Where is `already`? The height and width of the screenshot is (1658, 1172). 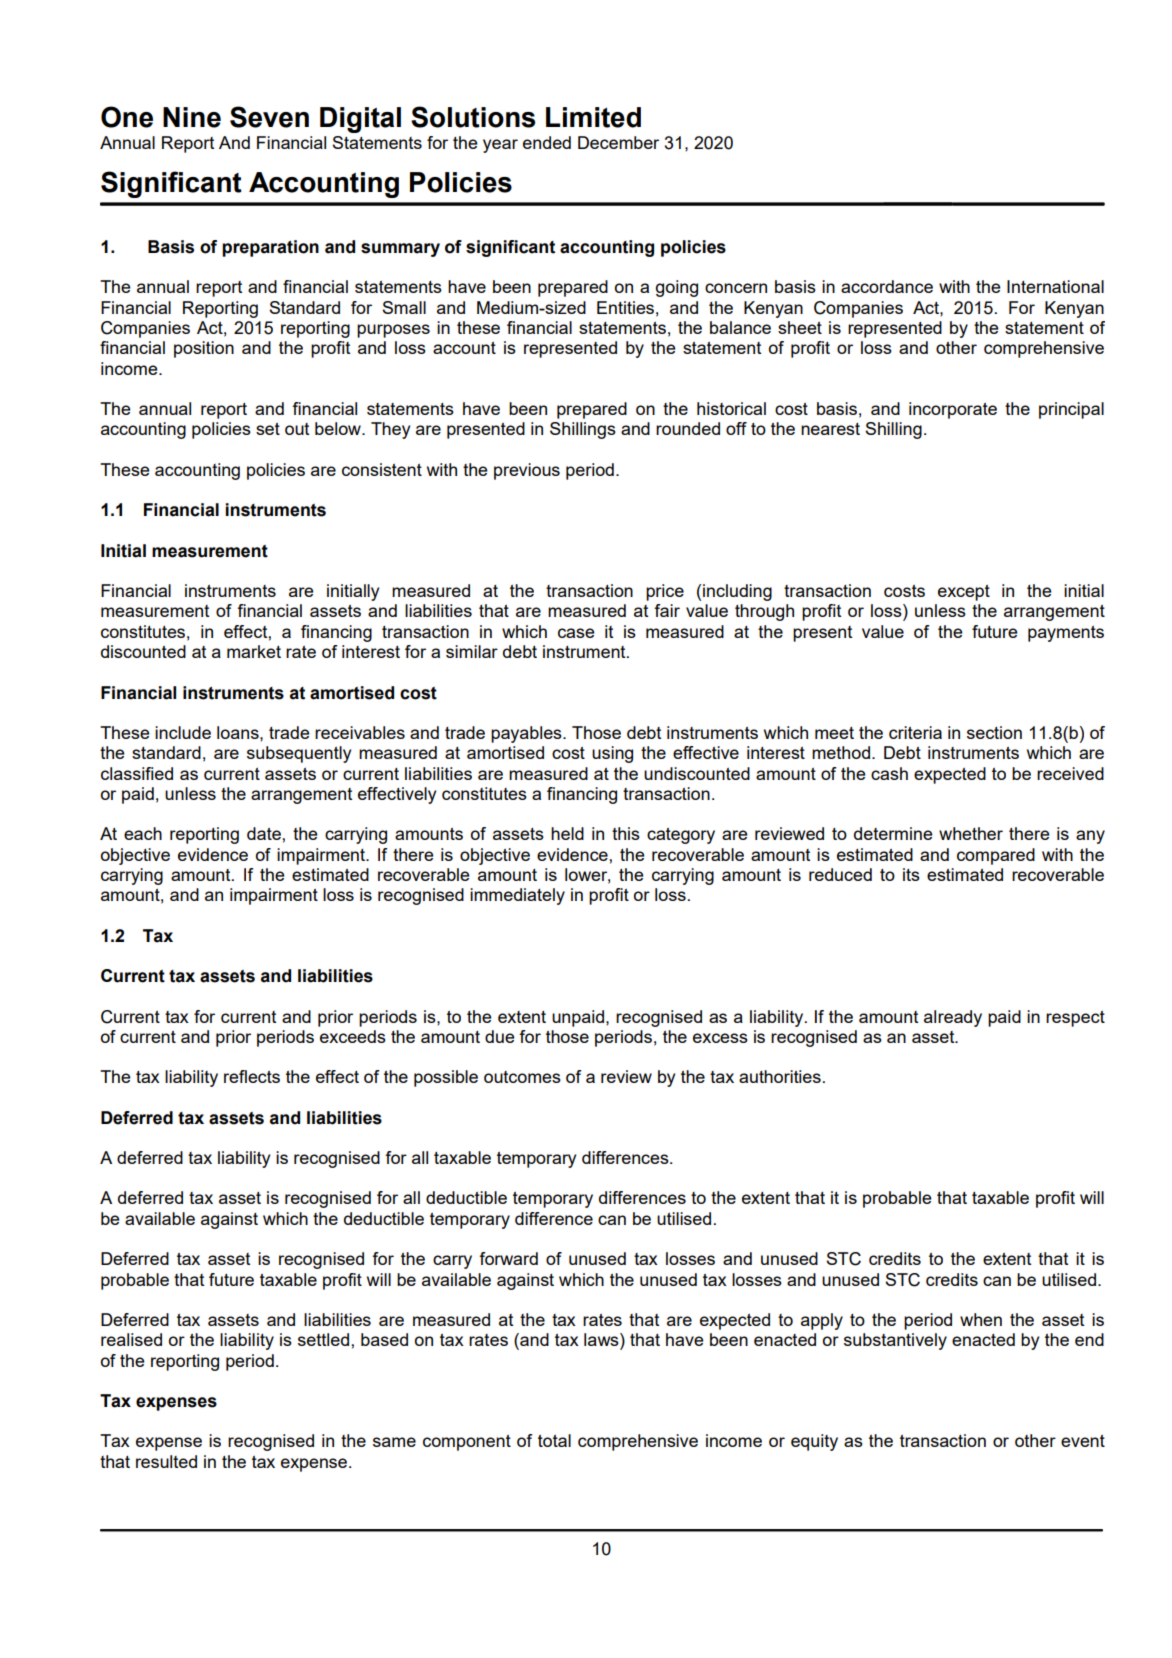 already is located at coordinates (953, 1018).
